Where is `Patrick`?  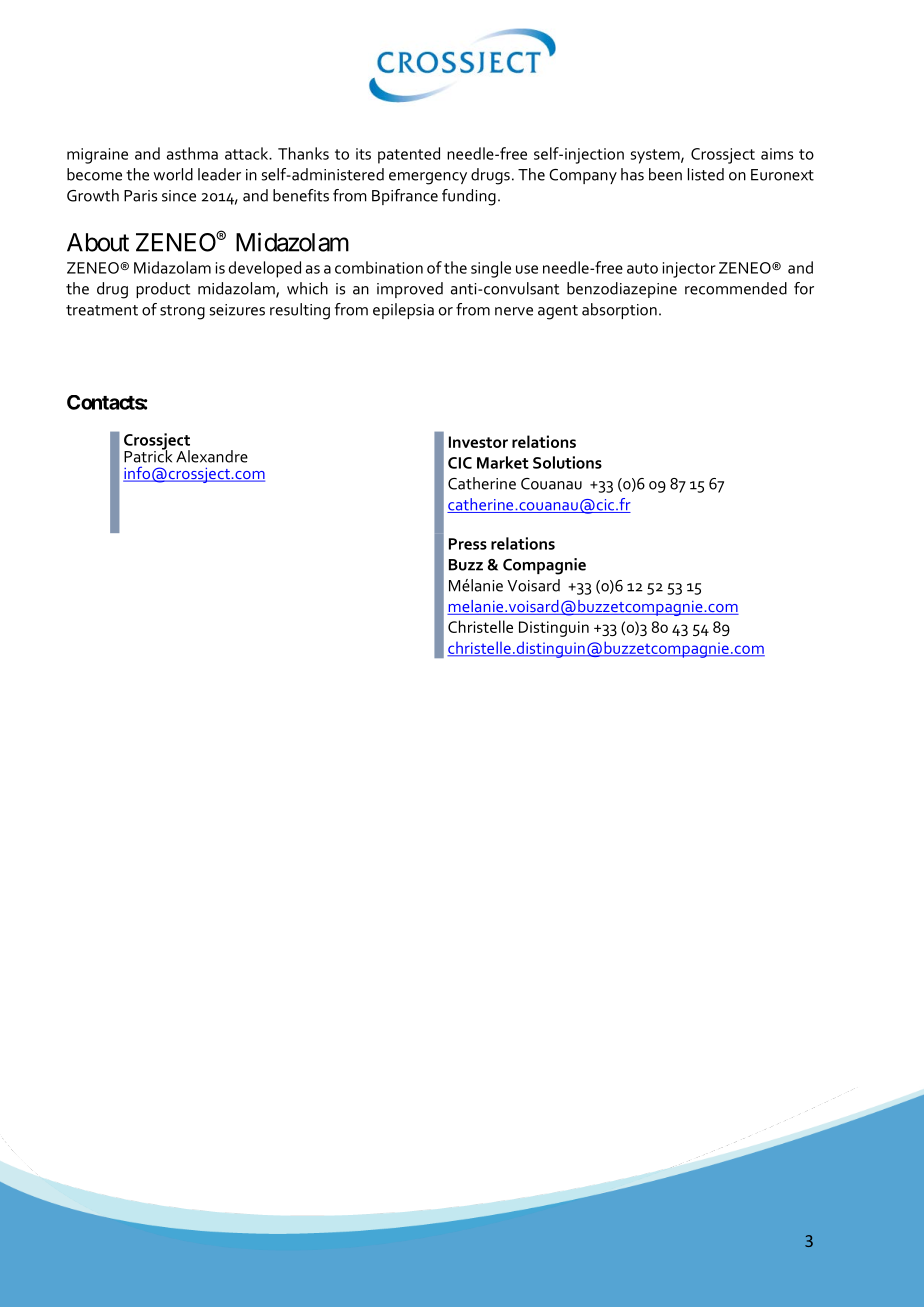 Patrick is located at coordinates (148, 455).
